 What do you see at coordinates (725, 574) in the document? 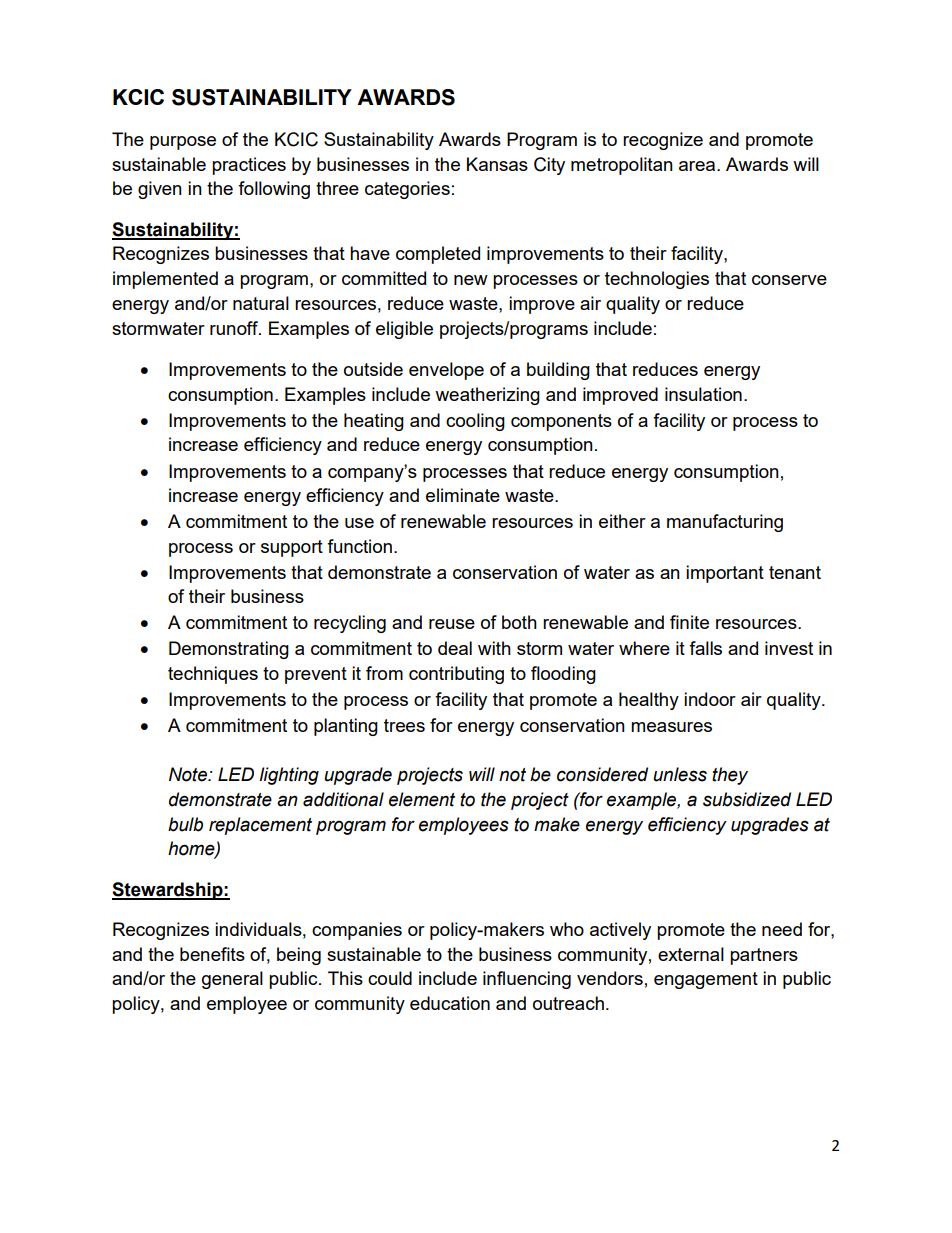
I see `important` at bounding box center [725, 574].
